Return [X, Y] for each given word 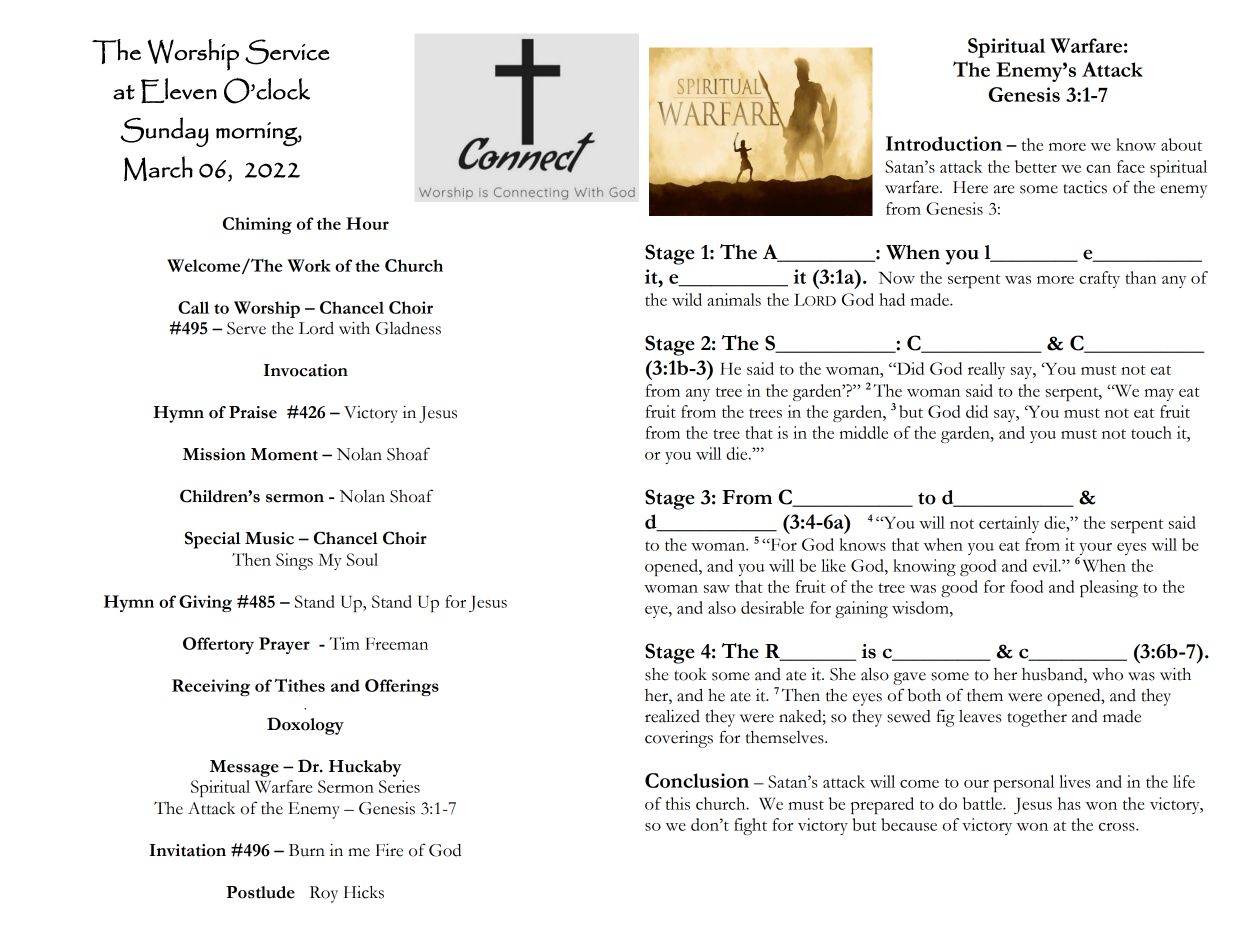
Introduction [944, 143]
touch [1151, 432]
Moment [284, 454]
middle [864, 432]
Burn [307, 850]
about [1181, 144]
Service [287, 52]
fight [750, 826]
